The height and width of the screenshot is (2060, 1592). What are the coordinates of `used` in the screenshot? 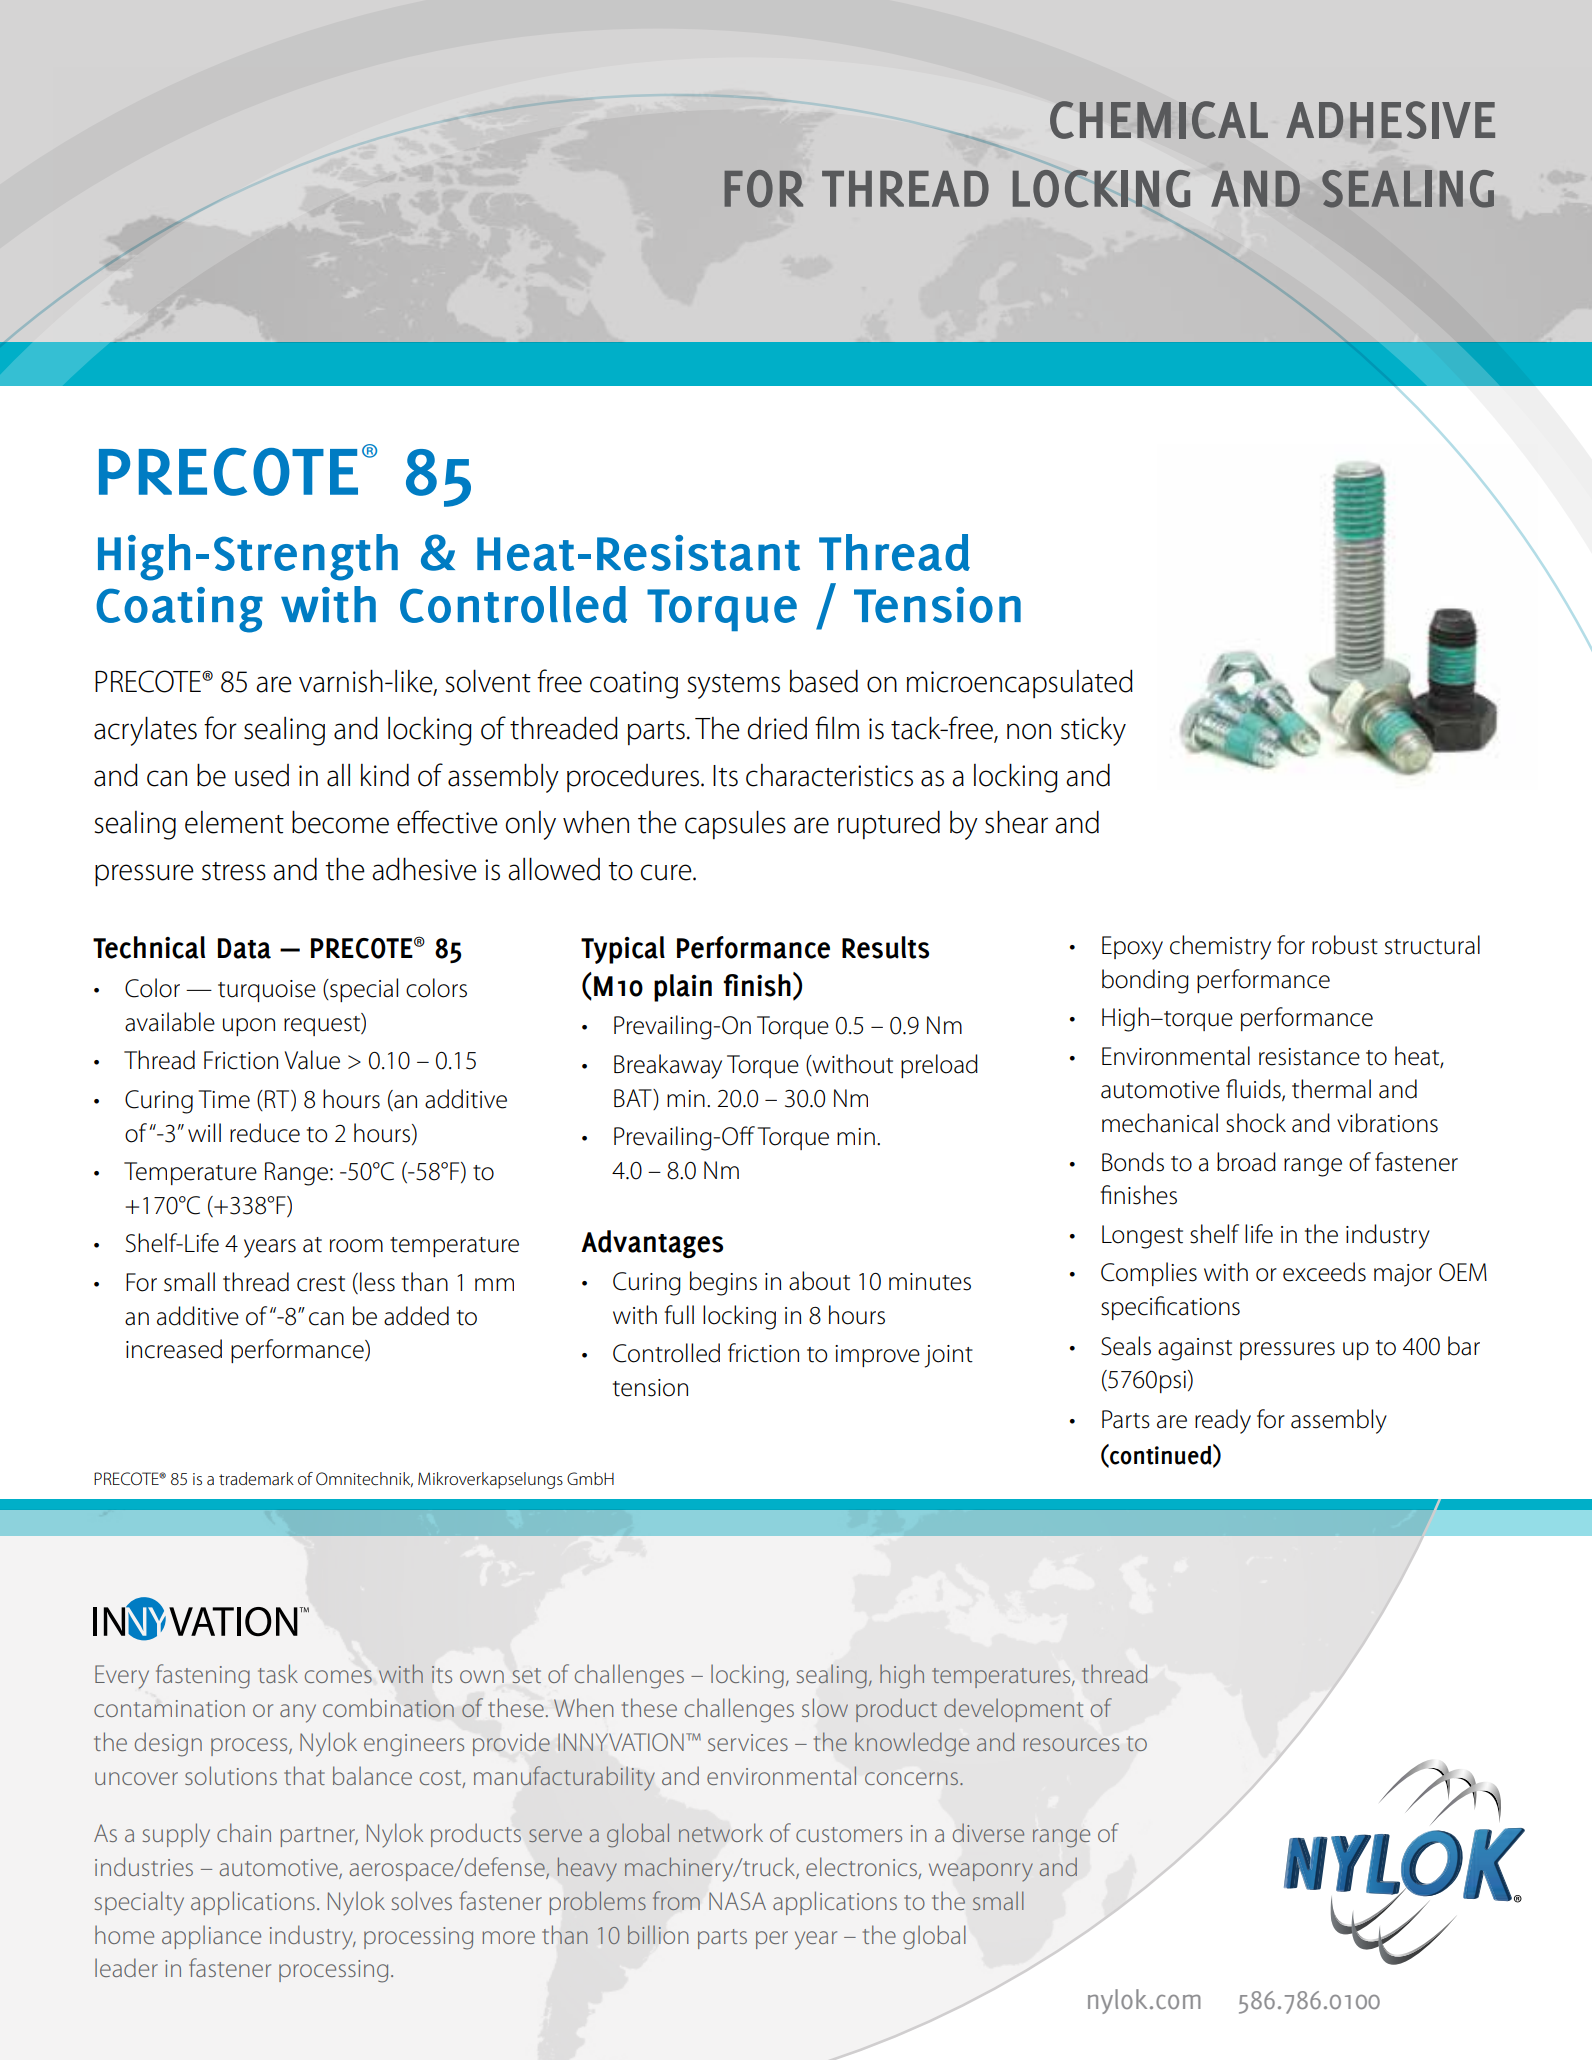 It's located at (262, 775).
